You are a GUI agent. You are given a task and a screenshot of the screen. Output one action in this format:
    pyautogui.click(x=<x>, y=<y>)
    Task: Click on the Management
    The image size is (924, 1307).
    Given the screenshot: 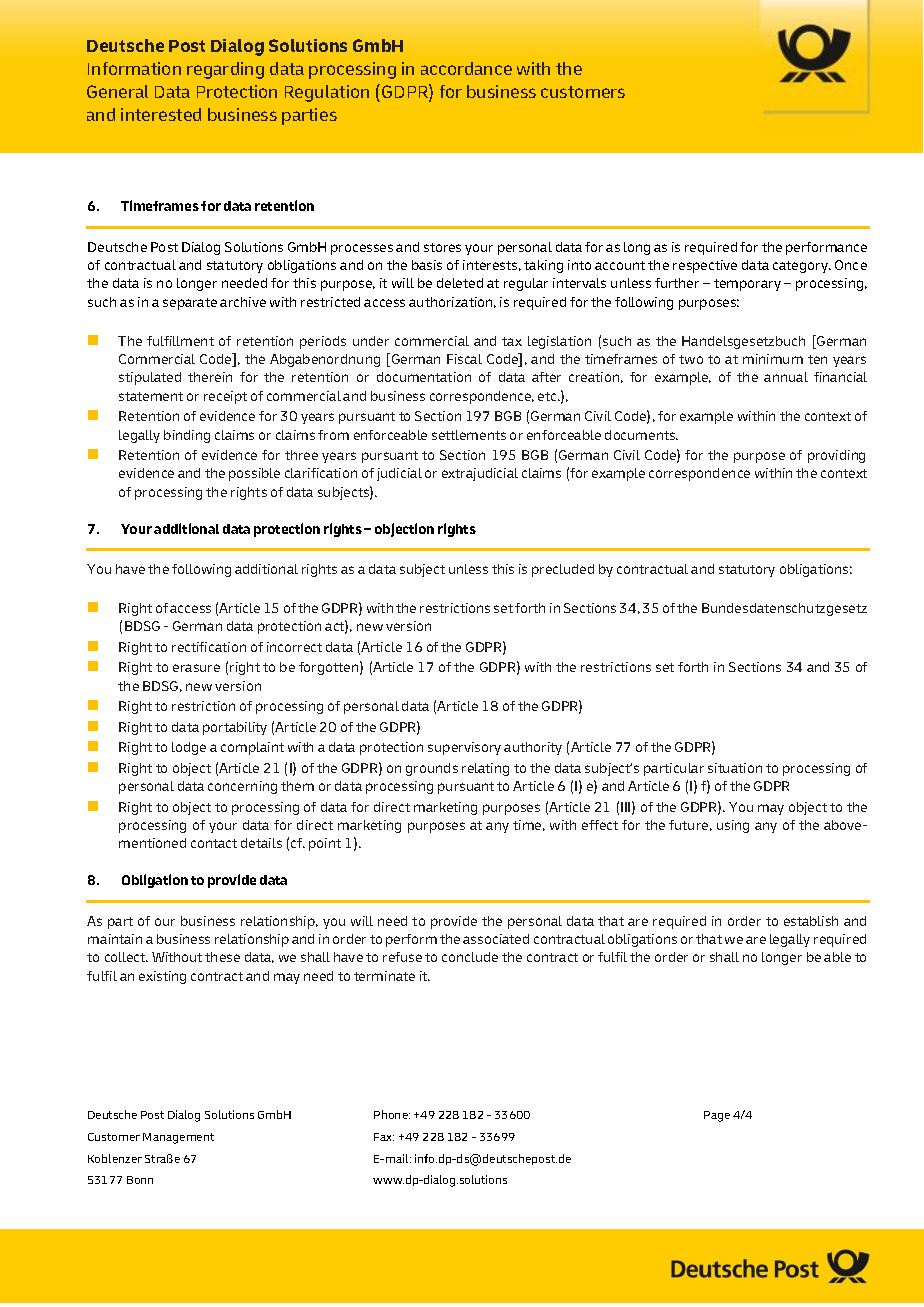 What is the action you would take?
    pyautogui.click(x=178, y=1138)
